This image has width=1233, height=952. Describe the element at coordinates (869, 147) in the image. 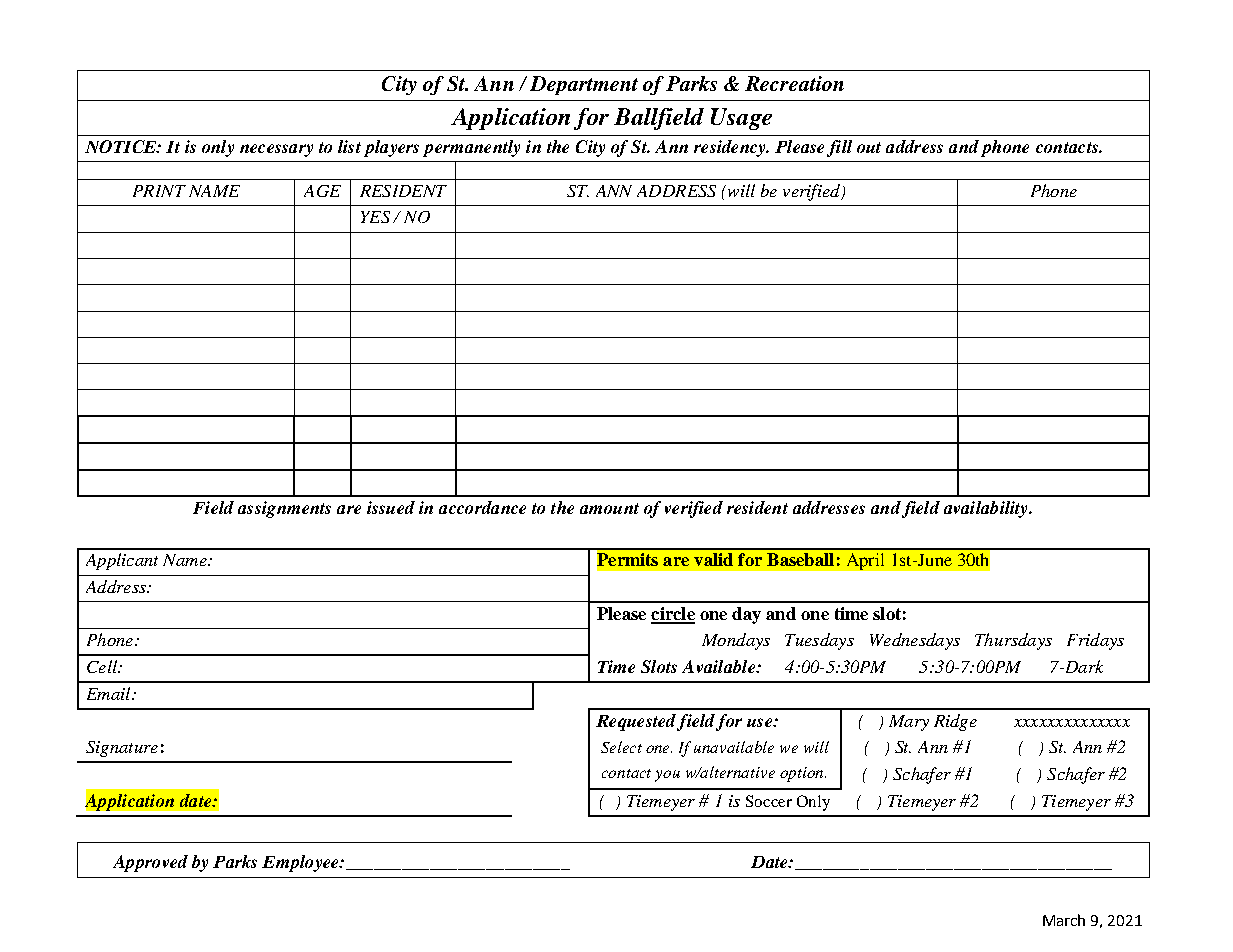

I see `out` at that location.
